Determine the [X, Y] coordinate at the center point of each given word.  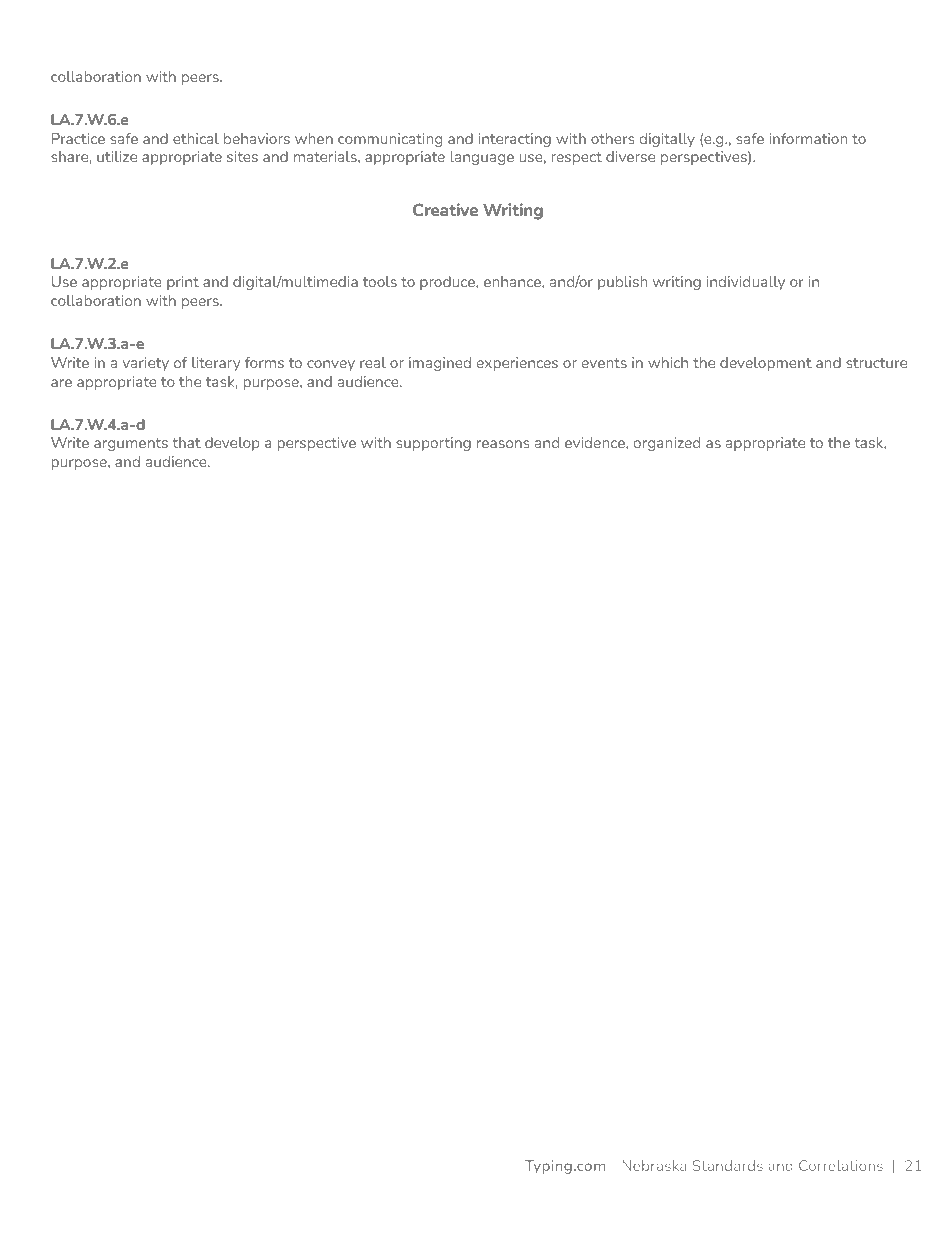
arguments [131, 444]
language [482, 158]
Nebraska [654, 1165]
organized [667, 444]
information [808, 138]
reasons [503, 444]
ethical [196, 138]
